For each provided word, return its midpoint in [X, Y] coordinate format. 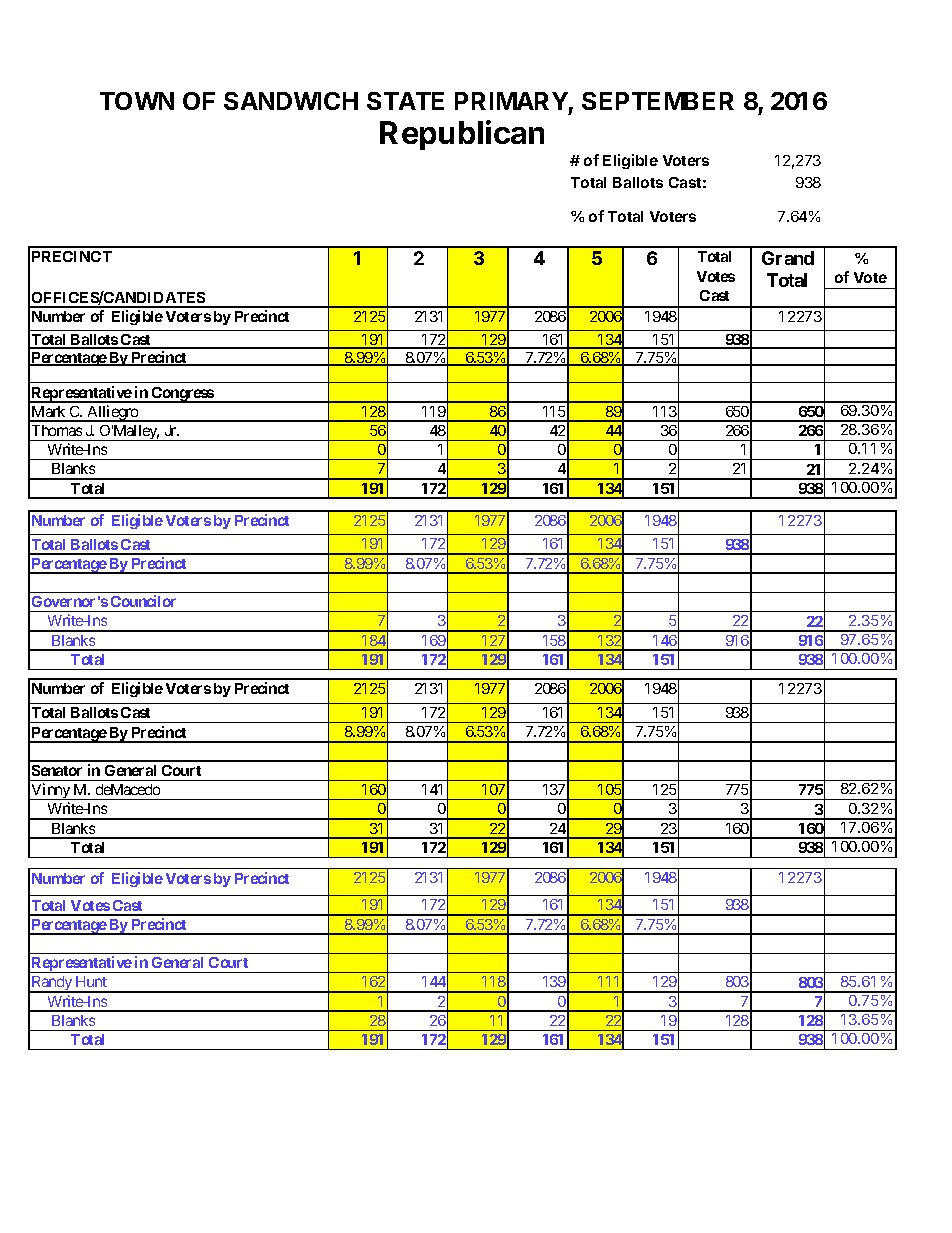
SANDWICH [291, 101]
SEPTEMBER [658, 101]
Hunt [91, 981]
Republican [462, 135]
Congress [182, 395]
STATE [405, 101]
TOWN [137, 101]
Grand [788, 258]
